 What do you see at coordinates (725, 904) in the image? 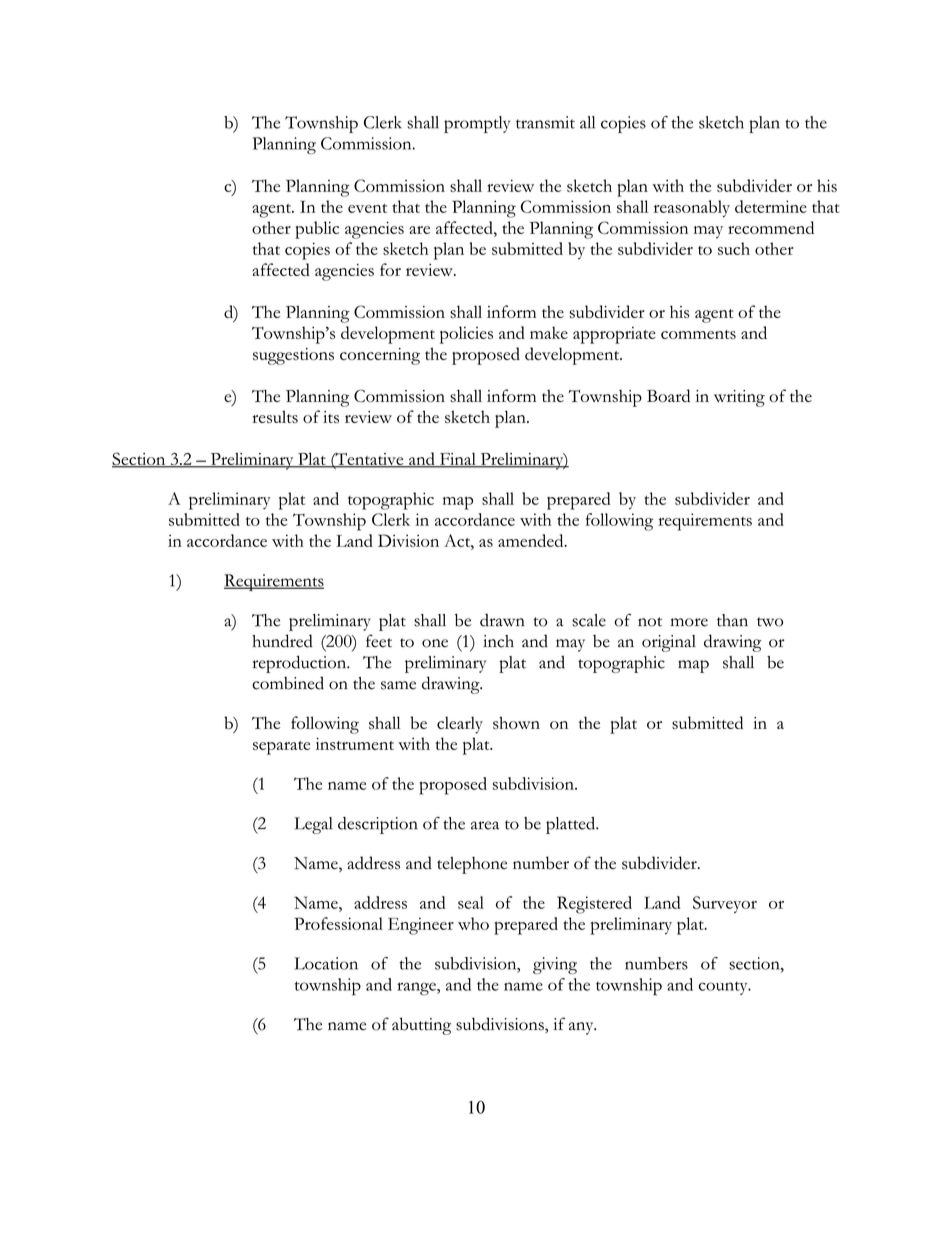
I see `Surveyor` at bounding box center [725, 904].
